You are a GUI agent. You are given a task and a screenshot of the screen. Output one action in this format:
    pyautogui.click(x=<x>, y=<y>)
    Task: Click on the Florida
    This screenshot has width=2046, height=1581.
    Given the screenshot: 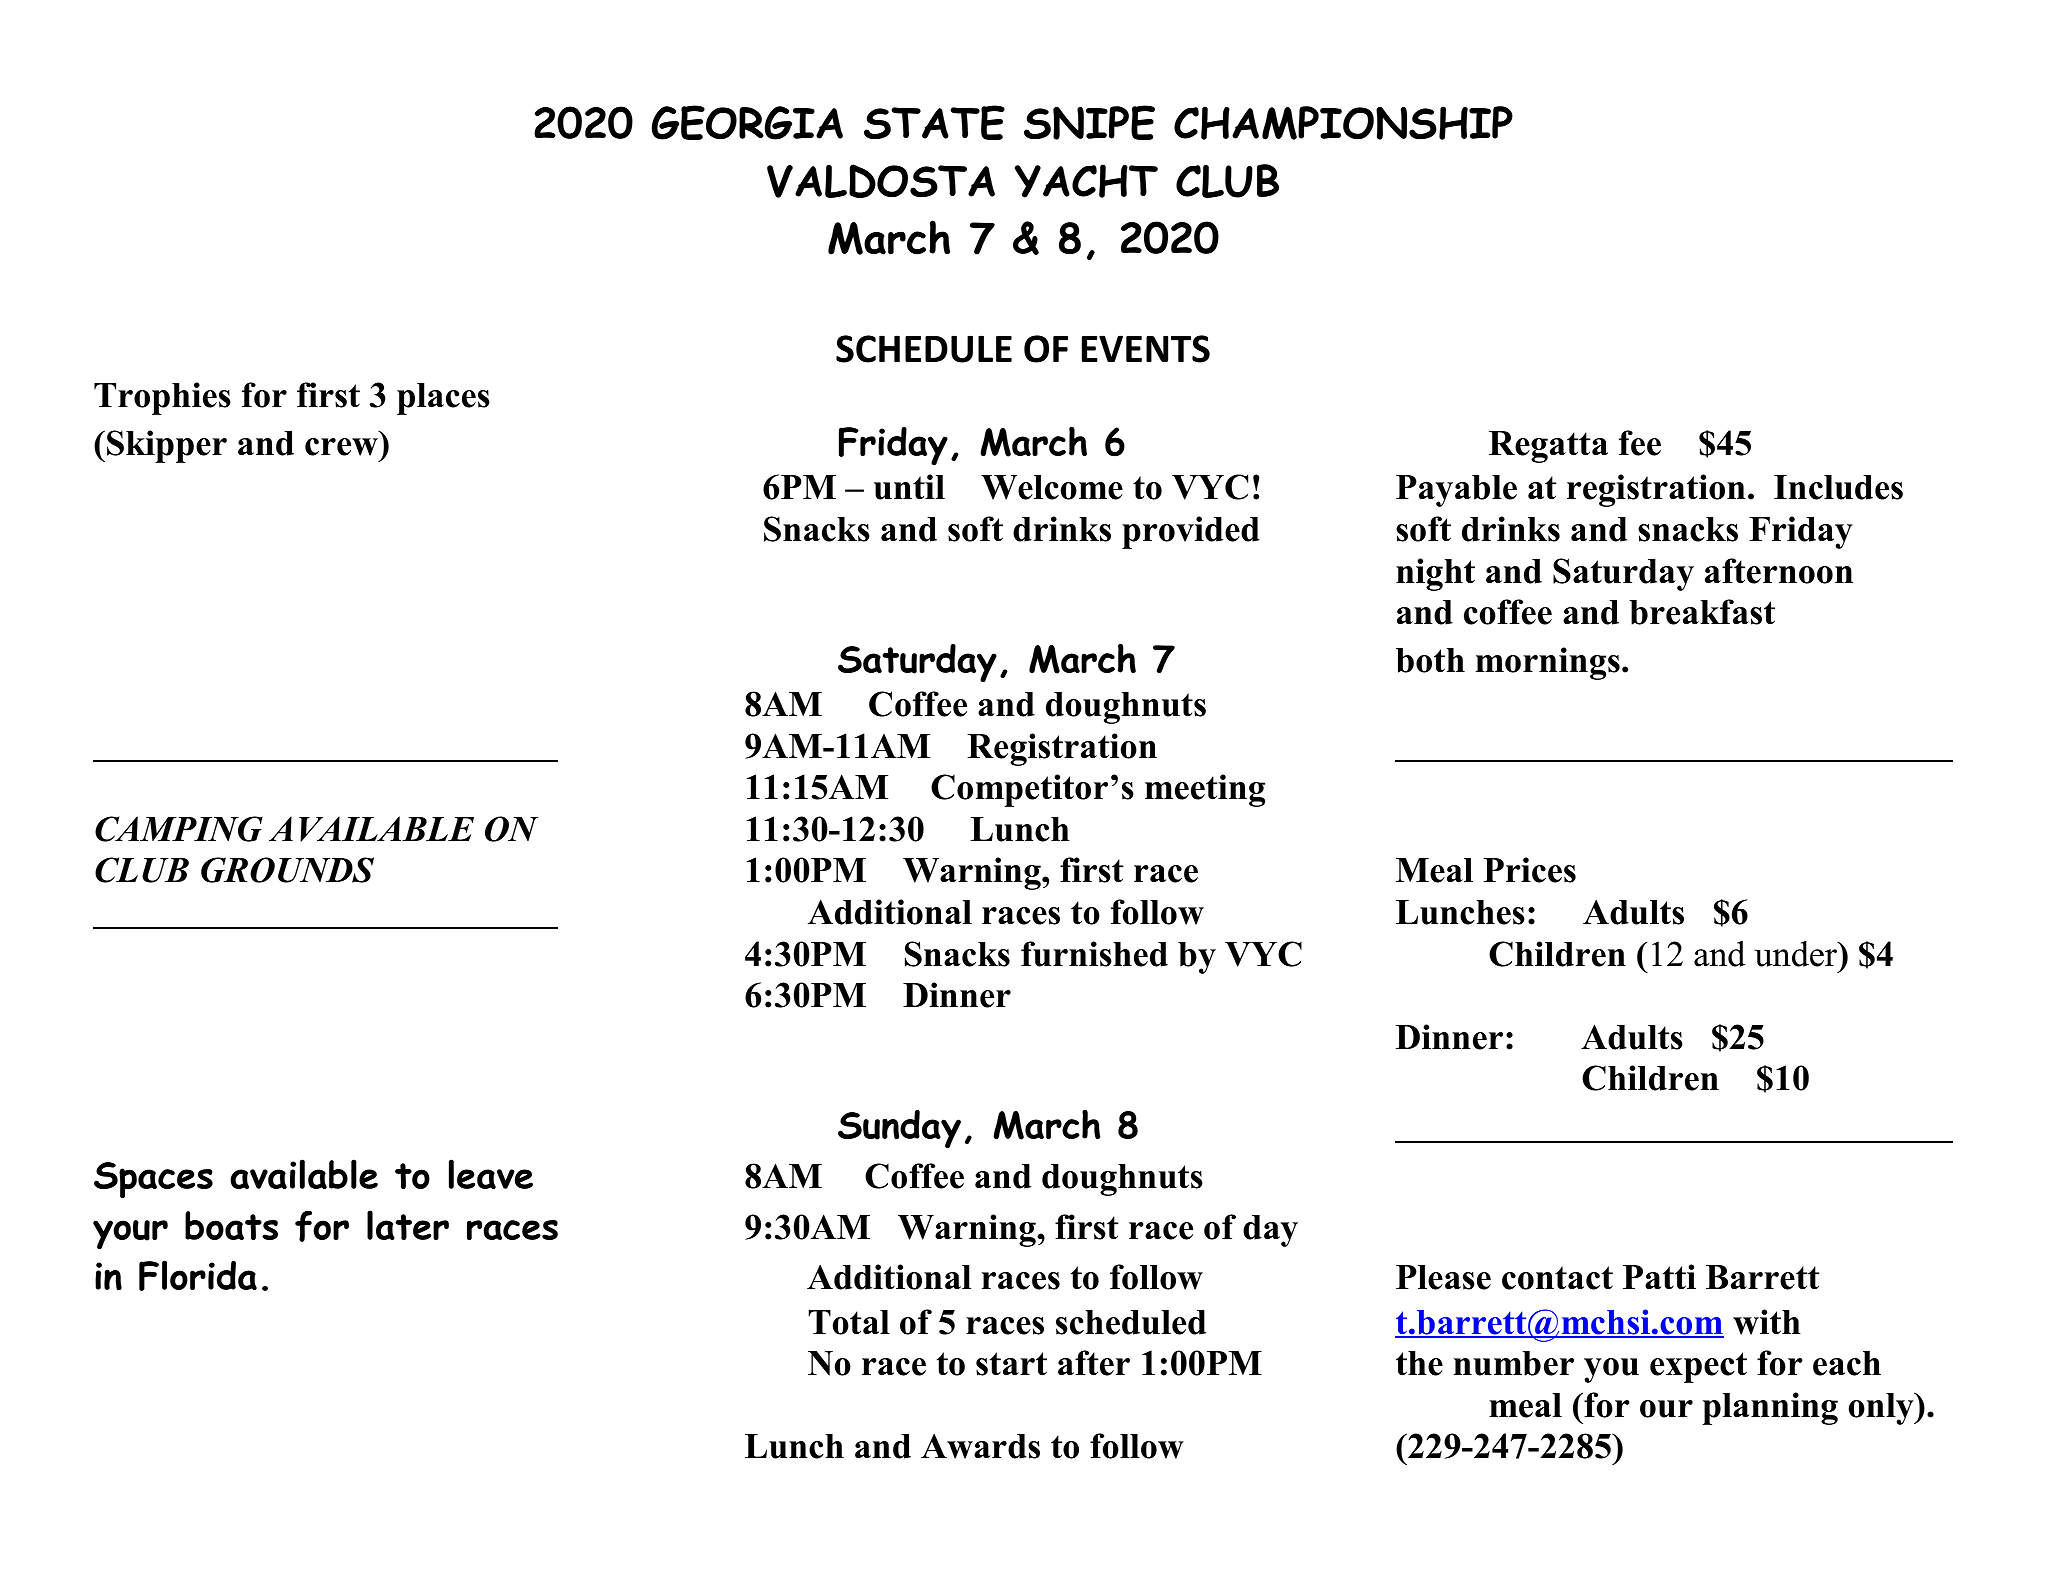 What is the action you would take?
    pyautogui.click(x=198, y=1275)
